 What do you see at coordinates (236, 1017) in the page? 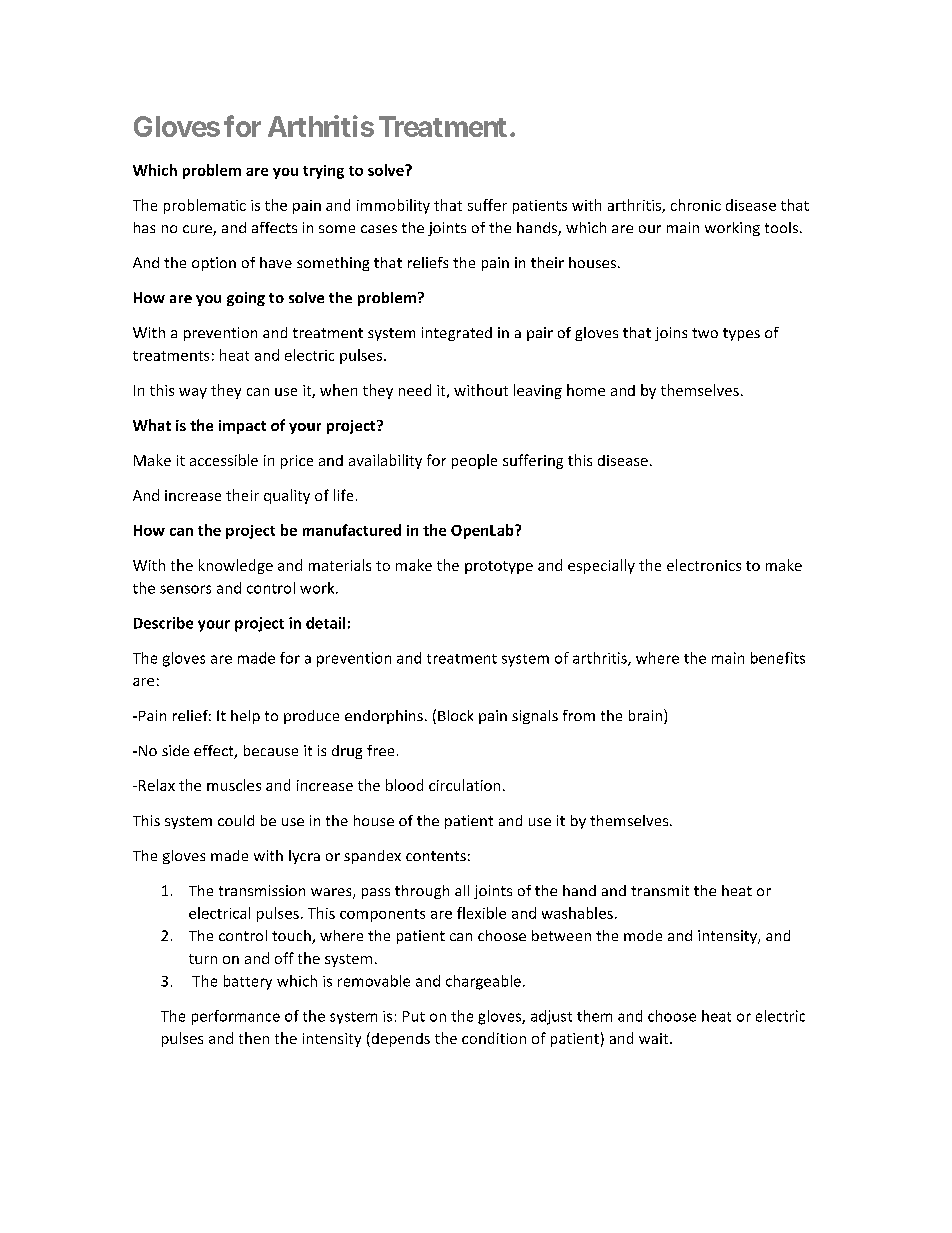
I see `performance` at bounding box center [236, 1017].
